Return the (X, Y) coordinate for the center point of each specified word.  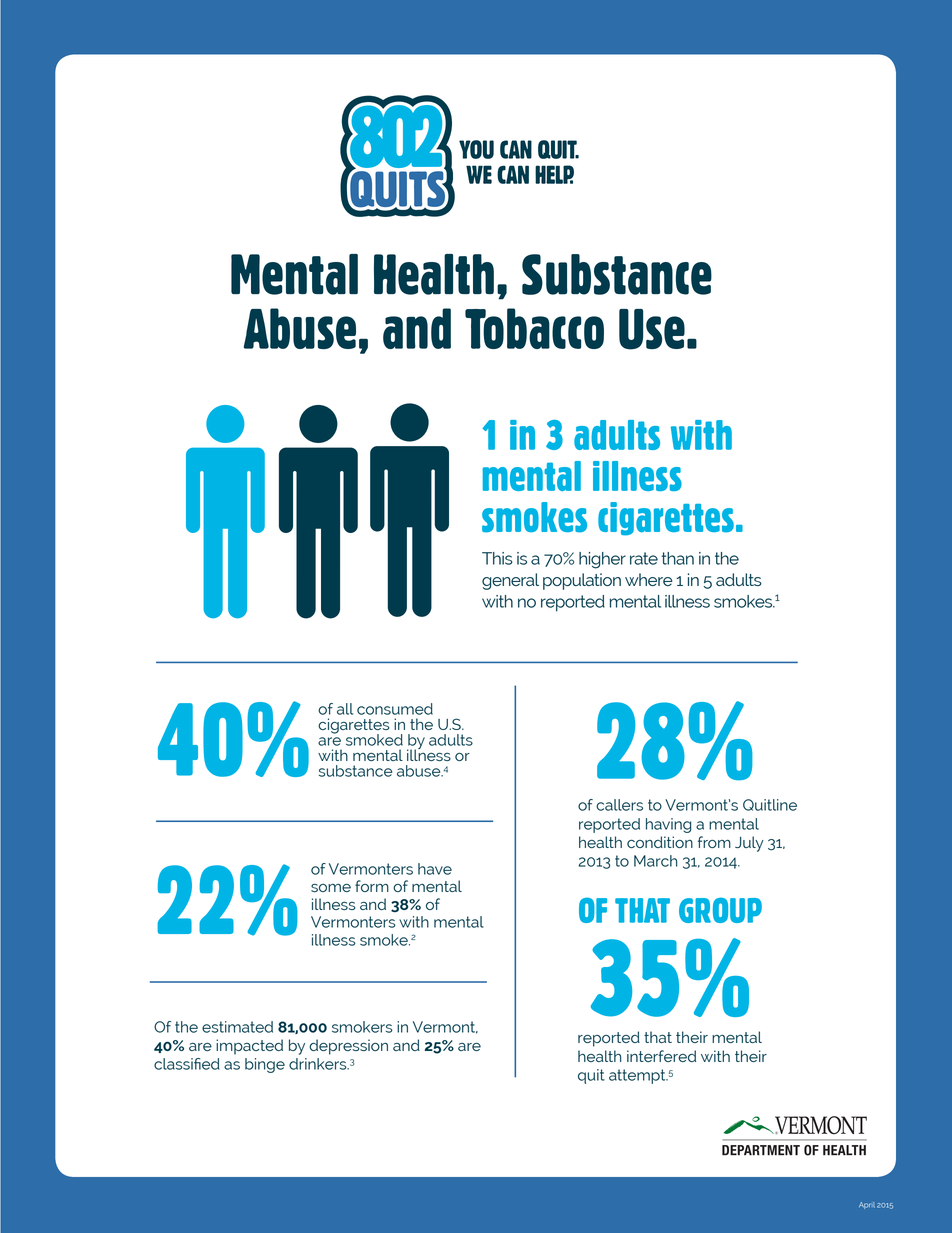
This (497, 558)
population (582, 581)
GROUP (720, 910)
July (749, 844)
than (678, 558)
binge (265, 1065)
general (510, 581)
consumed (395, 709)
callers (619, 805)
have (435, 869)
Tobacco (534, 328)
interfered (661, 1056)
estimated (237, 1027)
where (649, 579)
